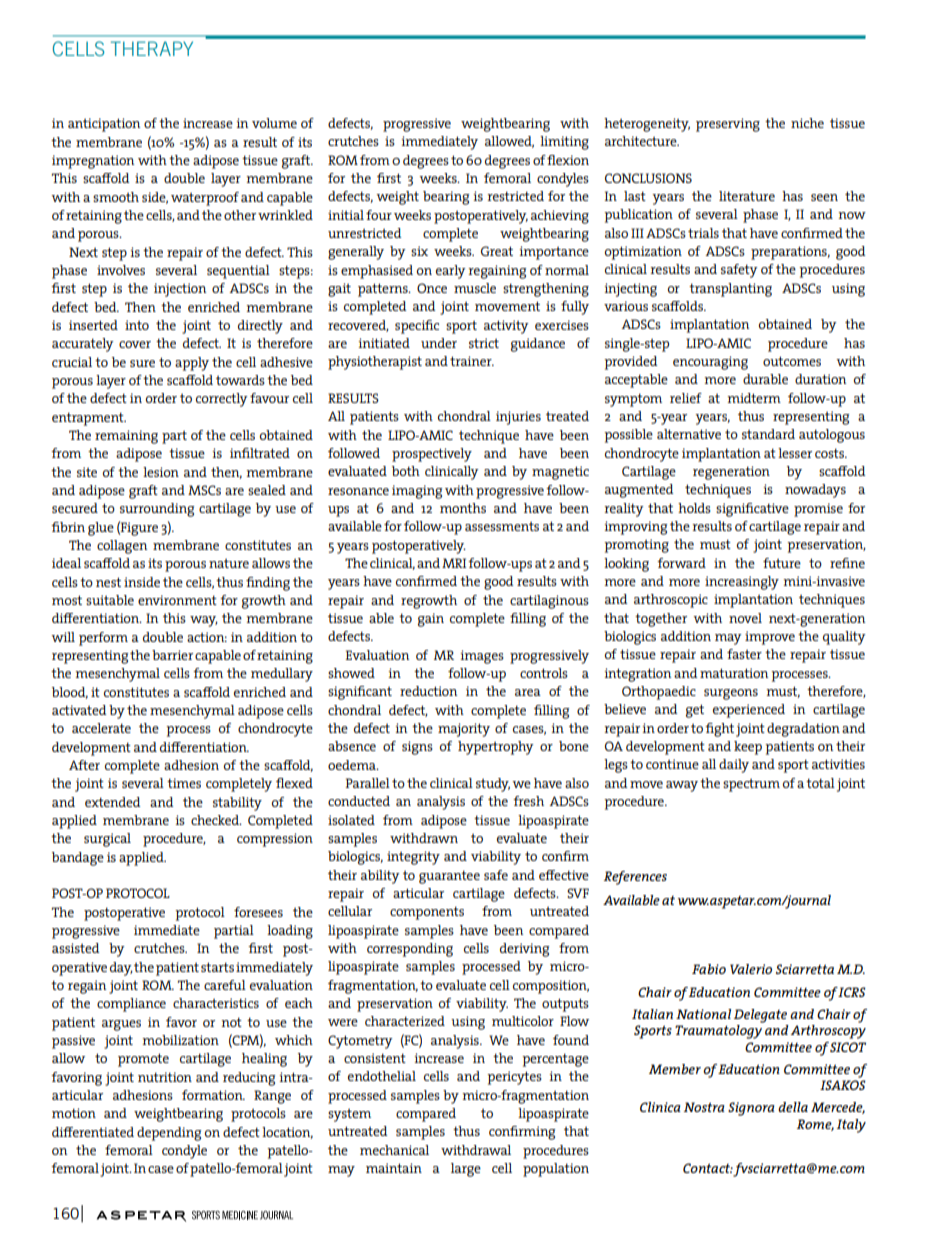  Describe the element at coordinates (142, 363) in the screenshot. I see `sure` at that location.
